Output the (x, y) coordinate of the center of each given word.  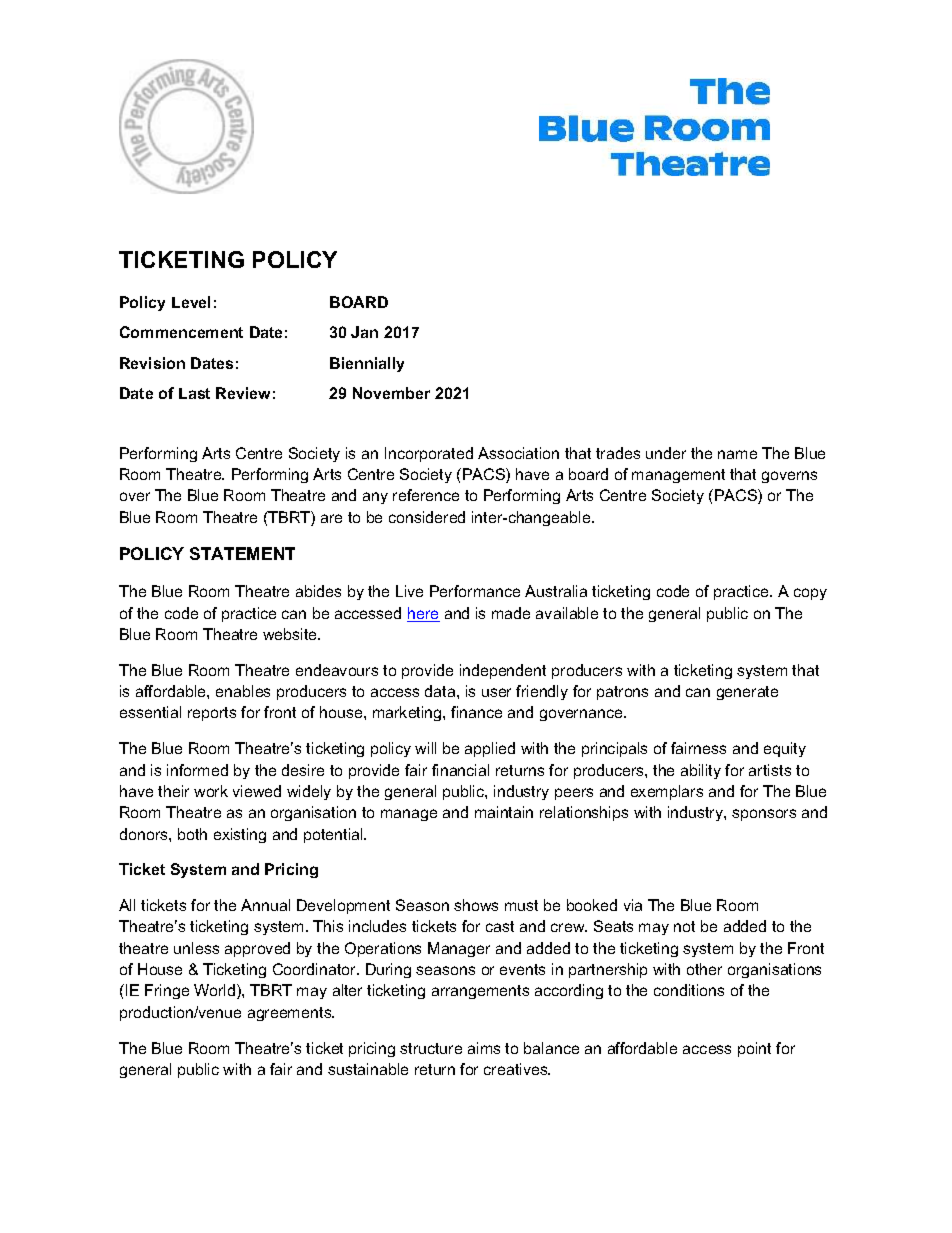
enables (243, 691)
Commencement (181, 332)
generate (747, 693)
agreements (291, 1014)
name (737, 454)
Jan (364, 332)
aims (484, 1048)
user (496, 692)
